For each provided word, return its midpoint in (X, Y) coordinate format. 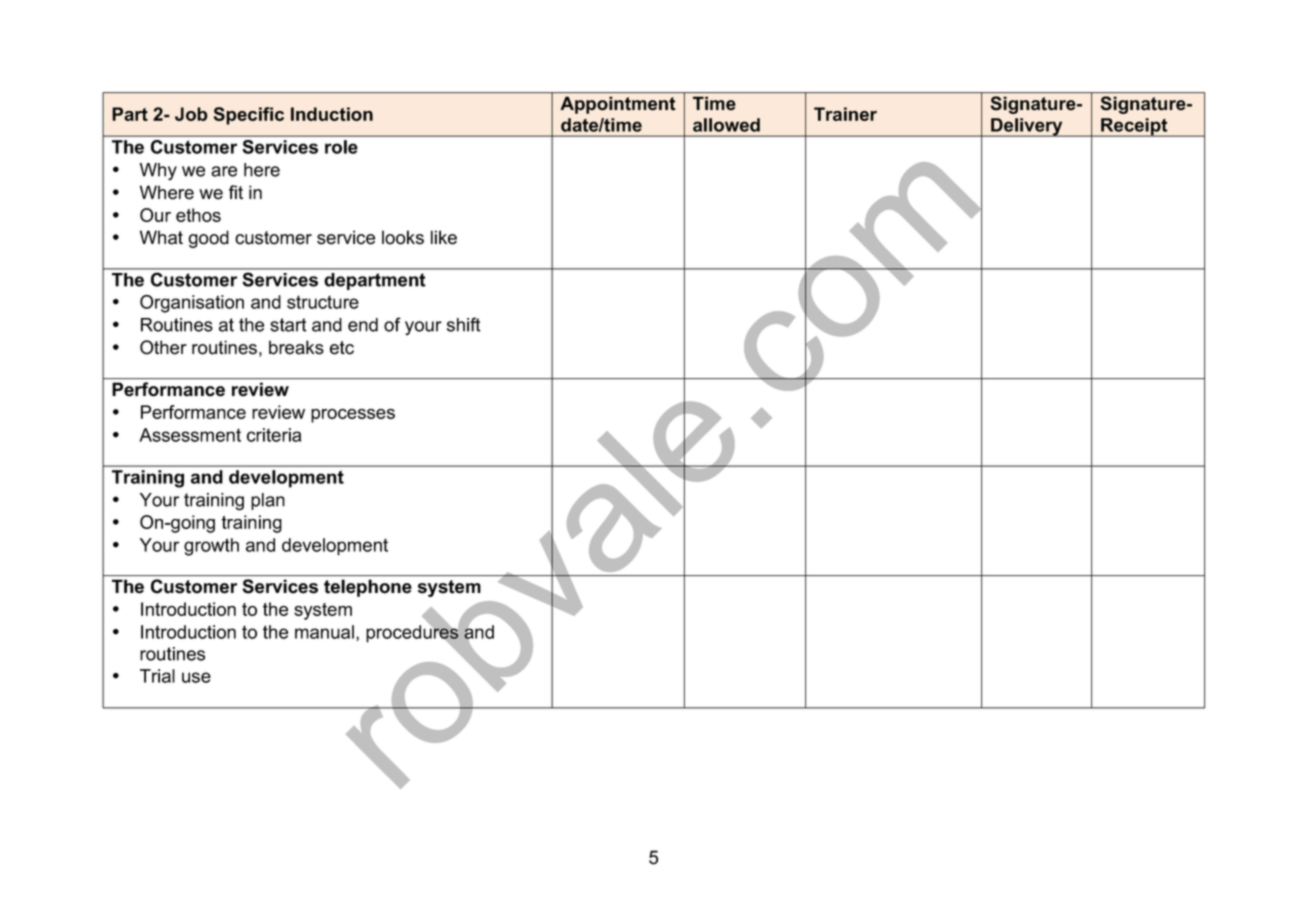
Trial (157, 676)
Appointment (618, 105)
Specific (249, 116)
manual (324, 632)
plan (268, 501)
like (444, 237)
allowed (726, 125)
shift (464, 324)
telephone (368, 588)
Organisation (192, 304)
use (196, 677)
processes (353, 416)
